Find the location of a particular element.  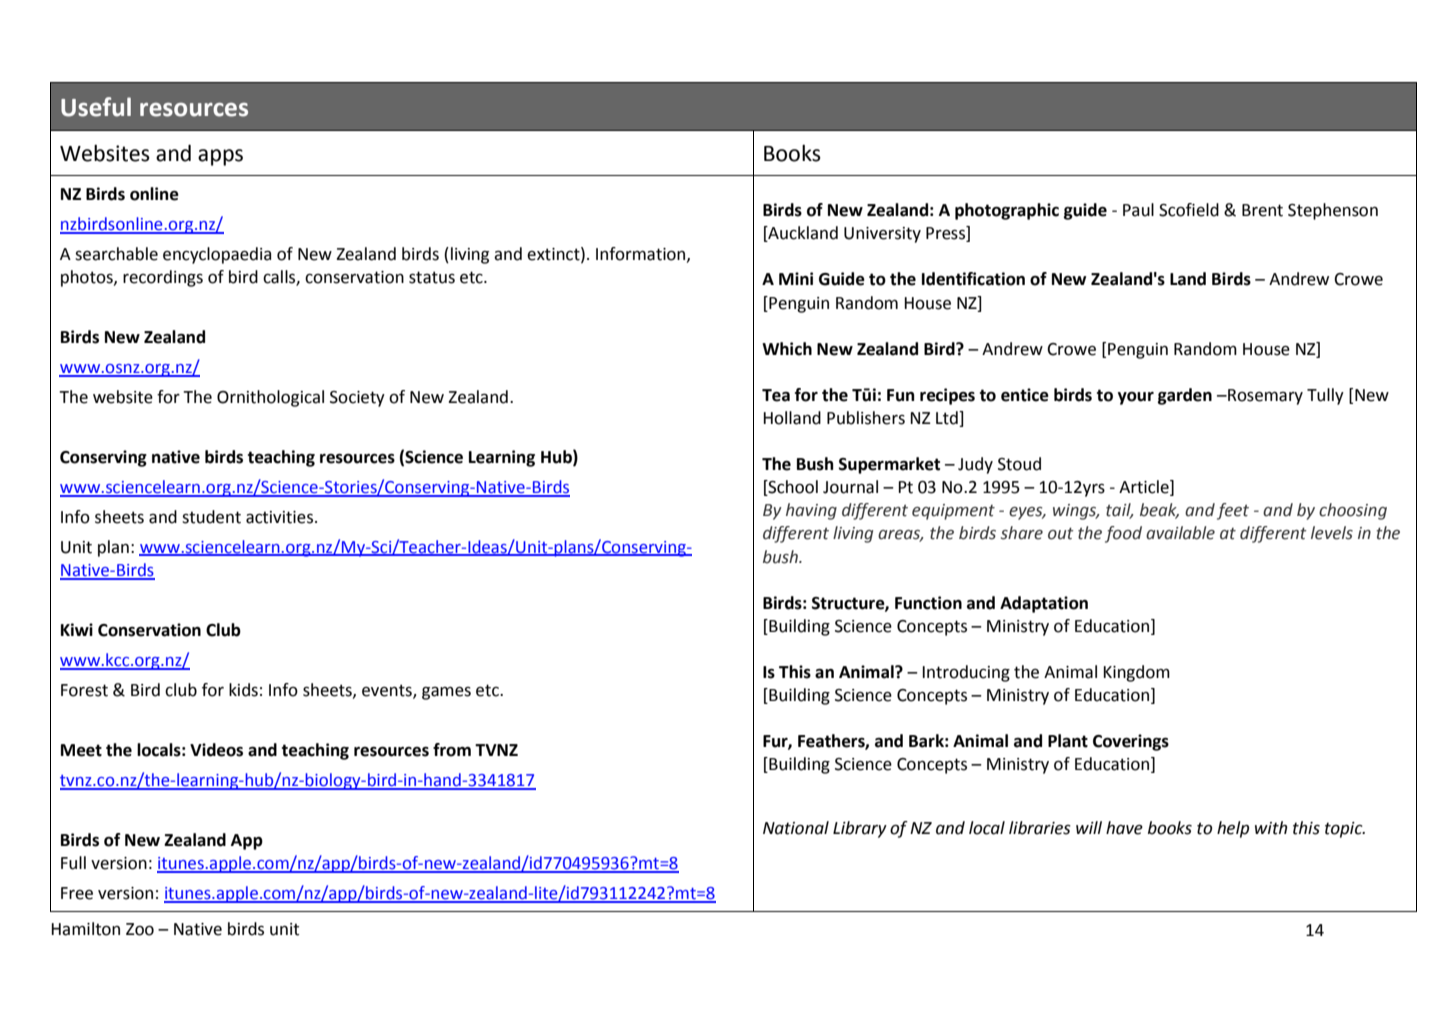

University is located at coordinates (882, 235).
